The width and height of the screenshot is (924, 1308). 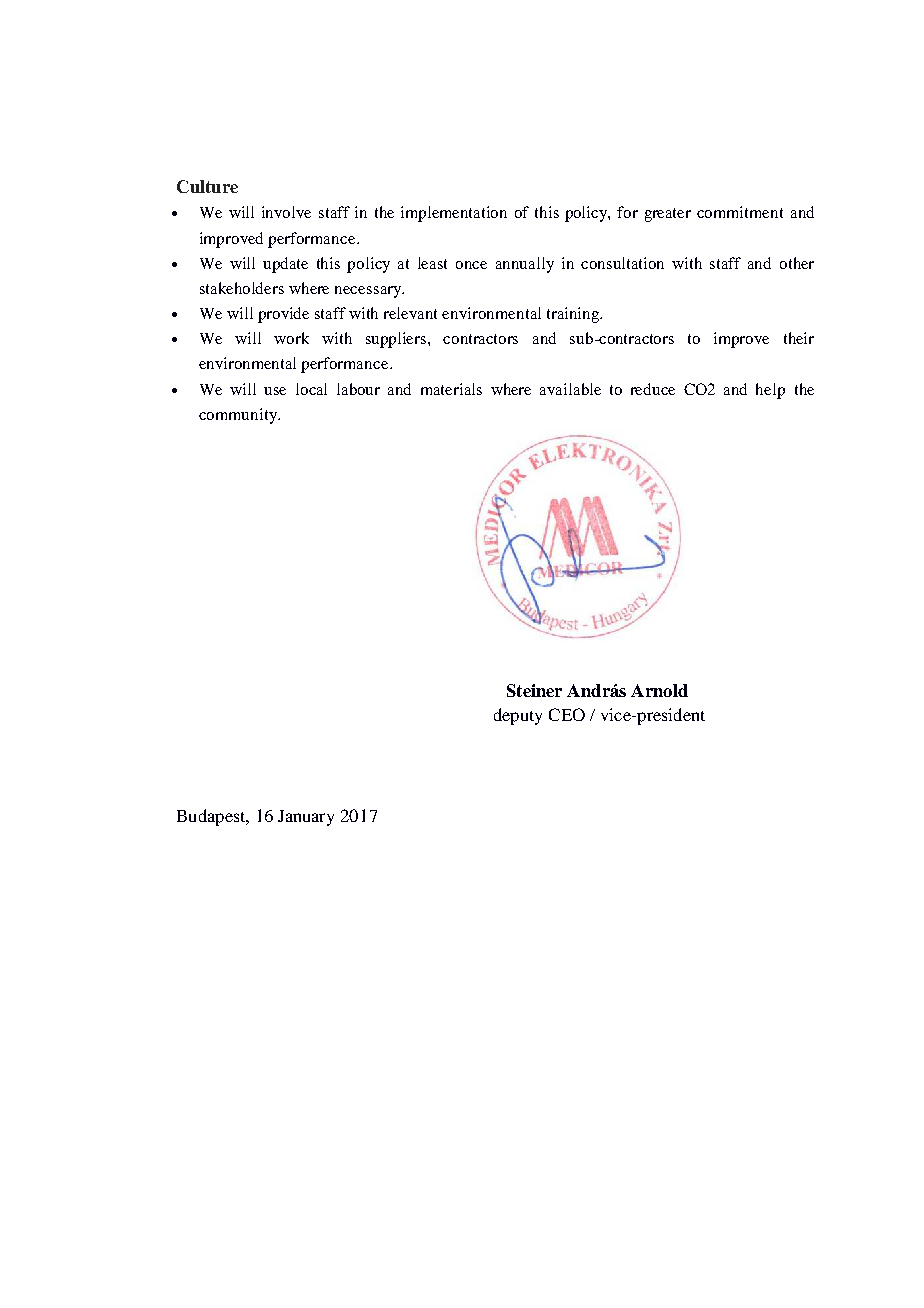 I want to click on Arnold, so click(x=659, y=690).
